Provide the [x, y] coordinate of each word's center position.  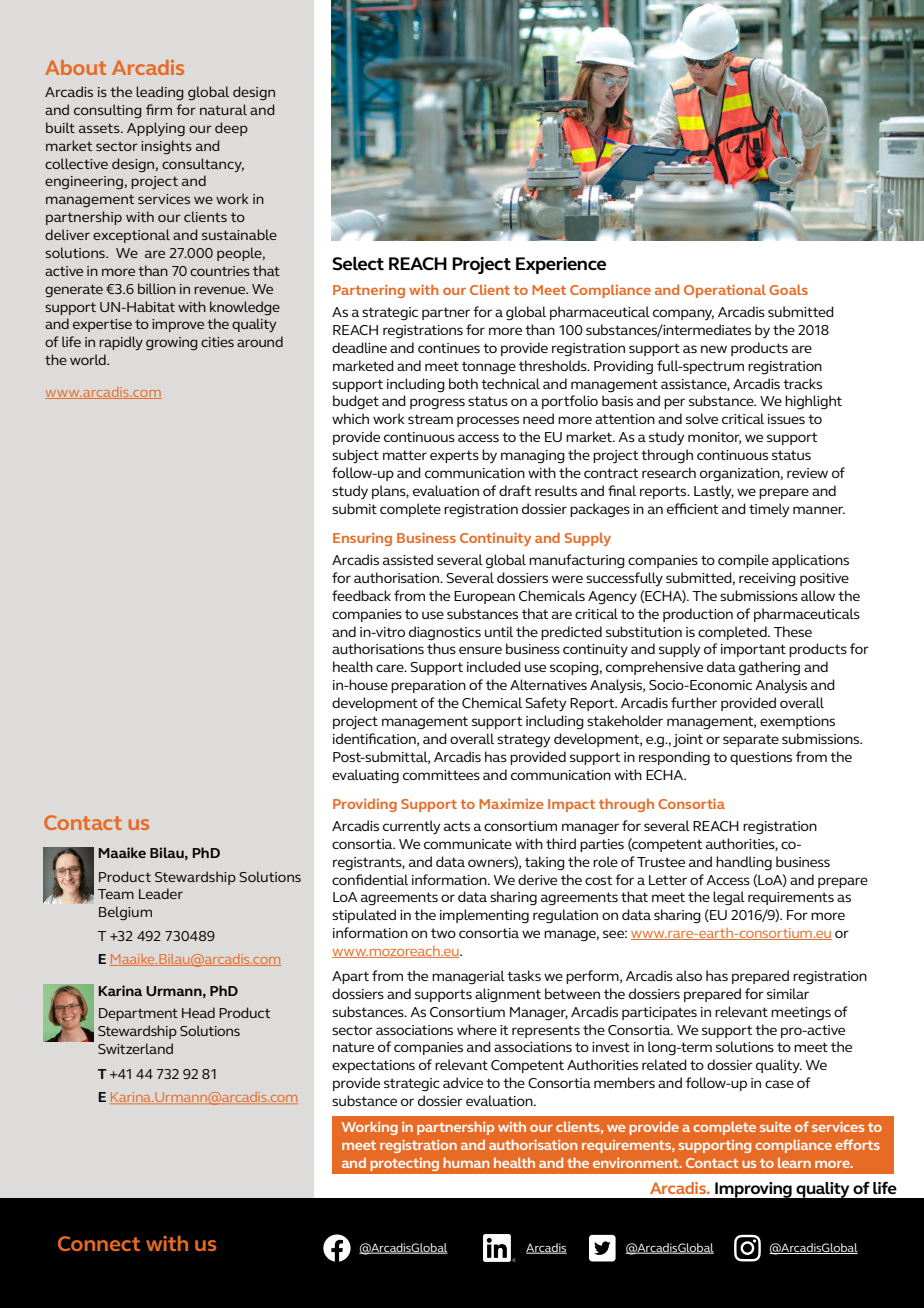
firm [159, 109]
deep [231, 129]
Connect [99, 1243]
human [466, 1162]
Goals [788, 289]
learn [794, 1162]
